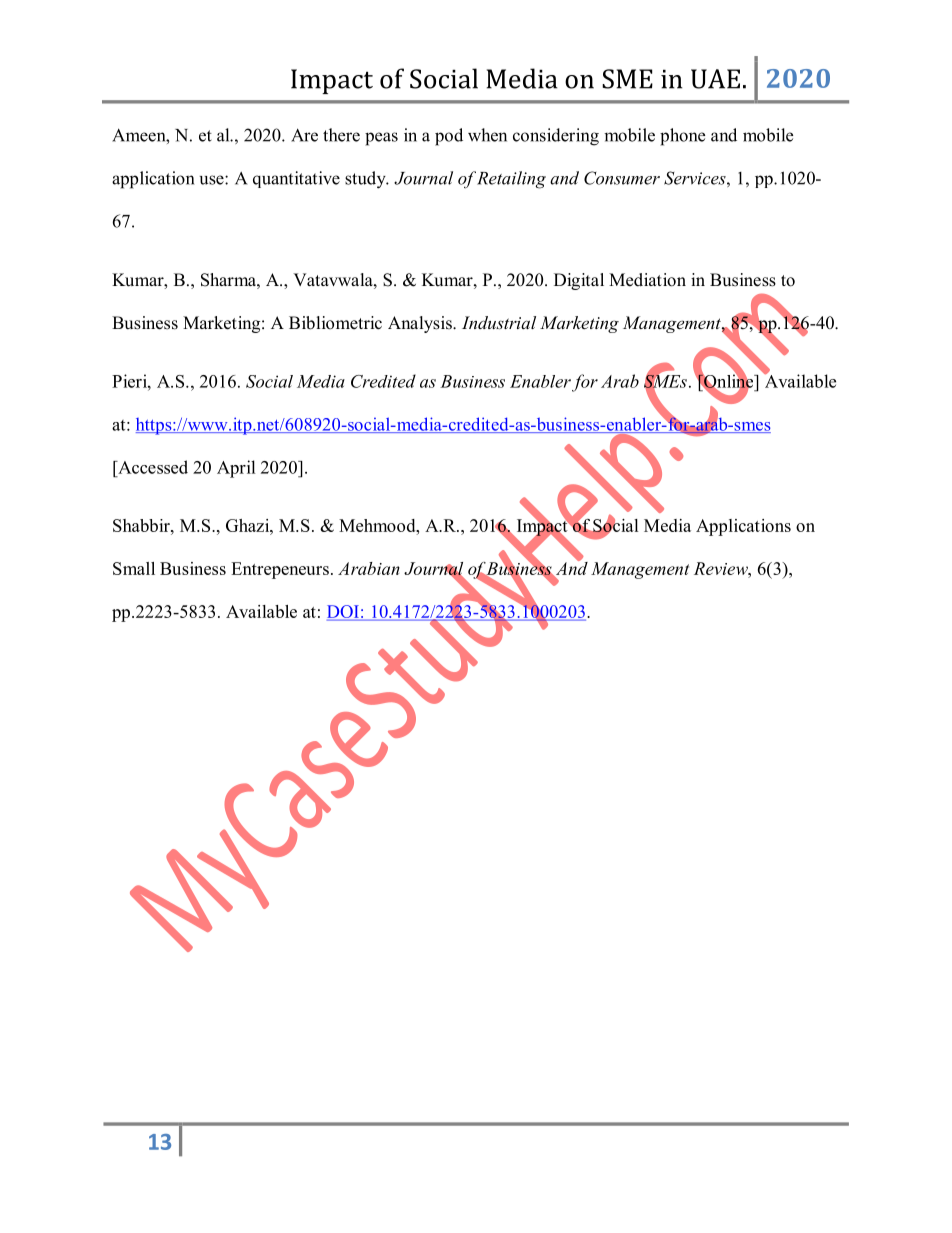  What do you see at coordinates (134, 568) in the screenshot?
I see `Small` at bounding box center [134, 568].
